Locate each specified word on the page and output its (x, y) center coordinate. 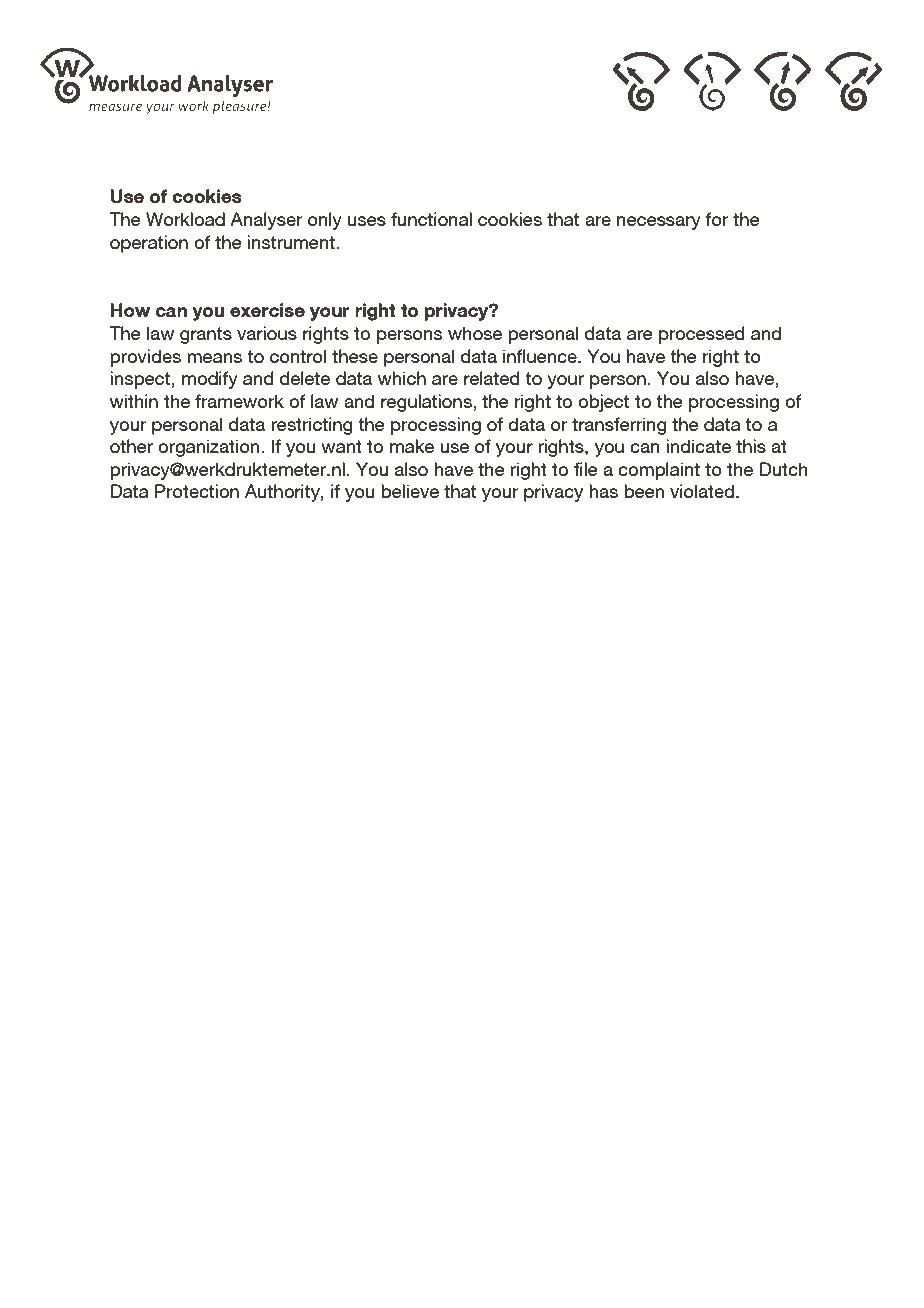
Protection (197, 491)
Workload (185, 219)
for (717, 219)
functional (431, 219)
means (214, 358)
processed (702, 335)
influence (541, 356)
